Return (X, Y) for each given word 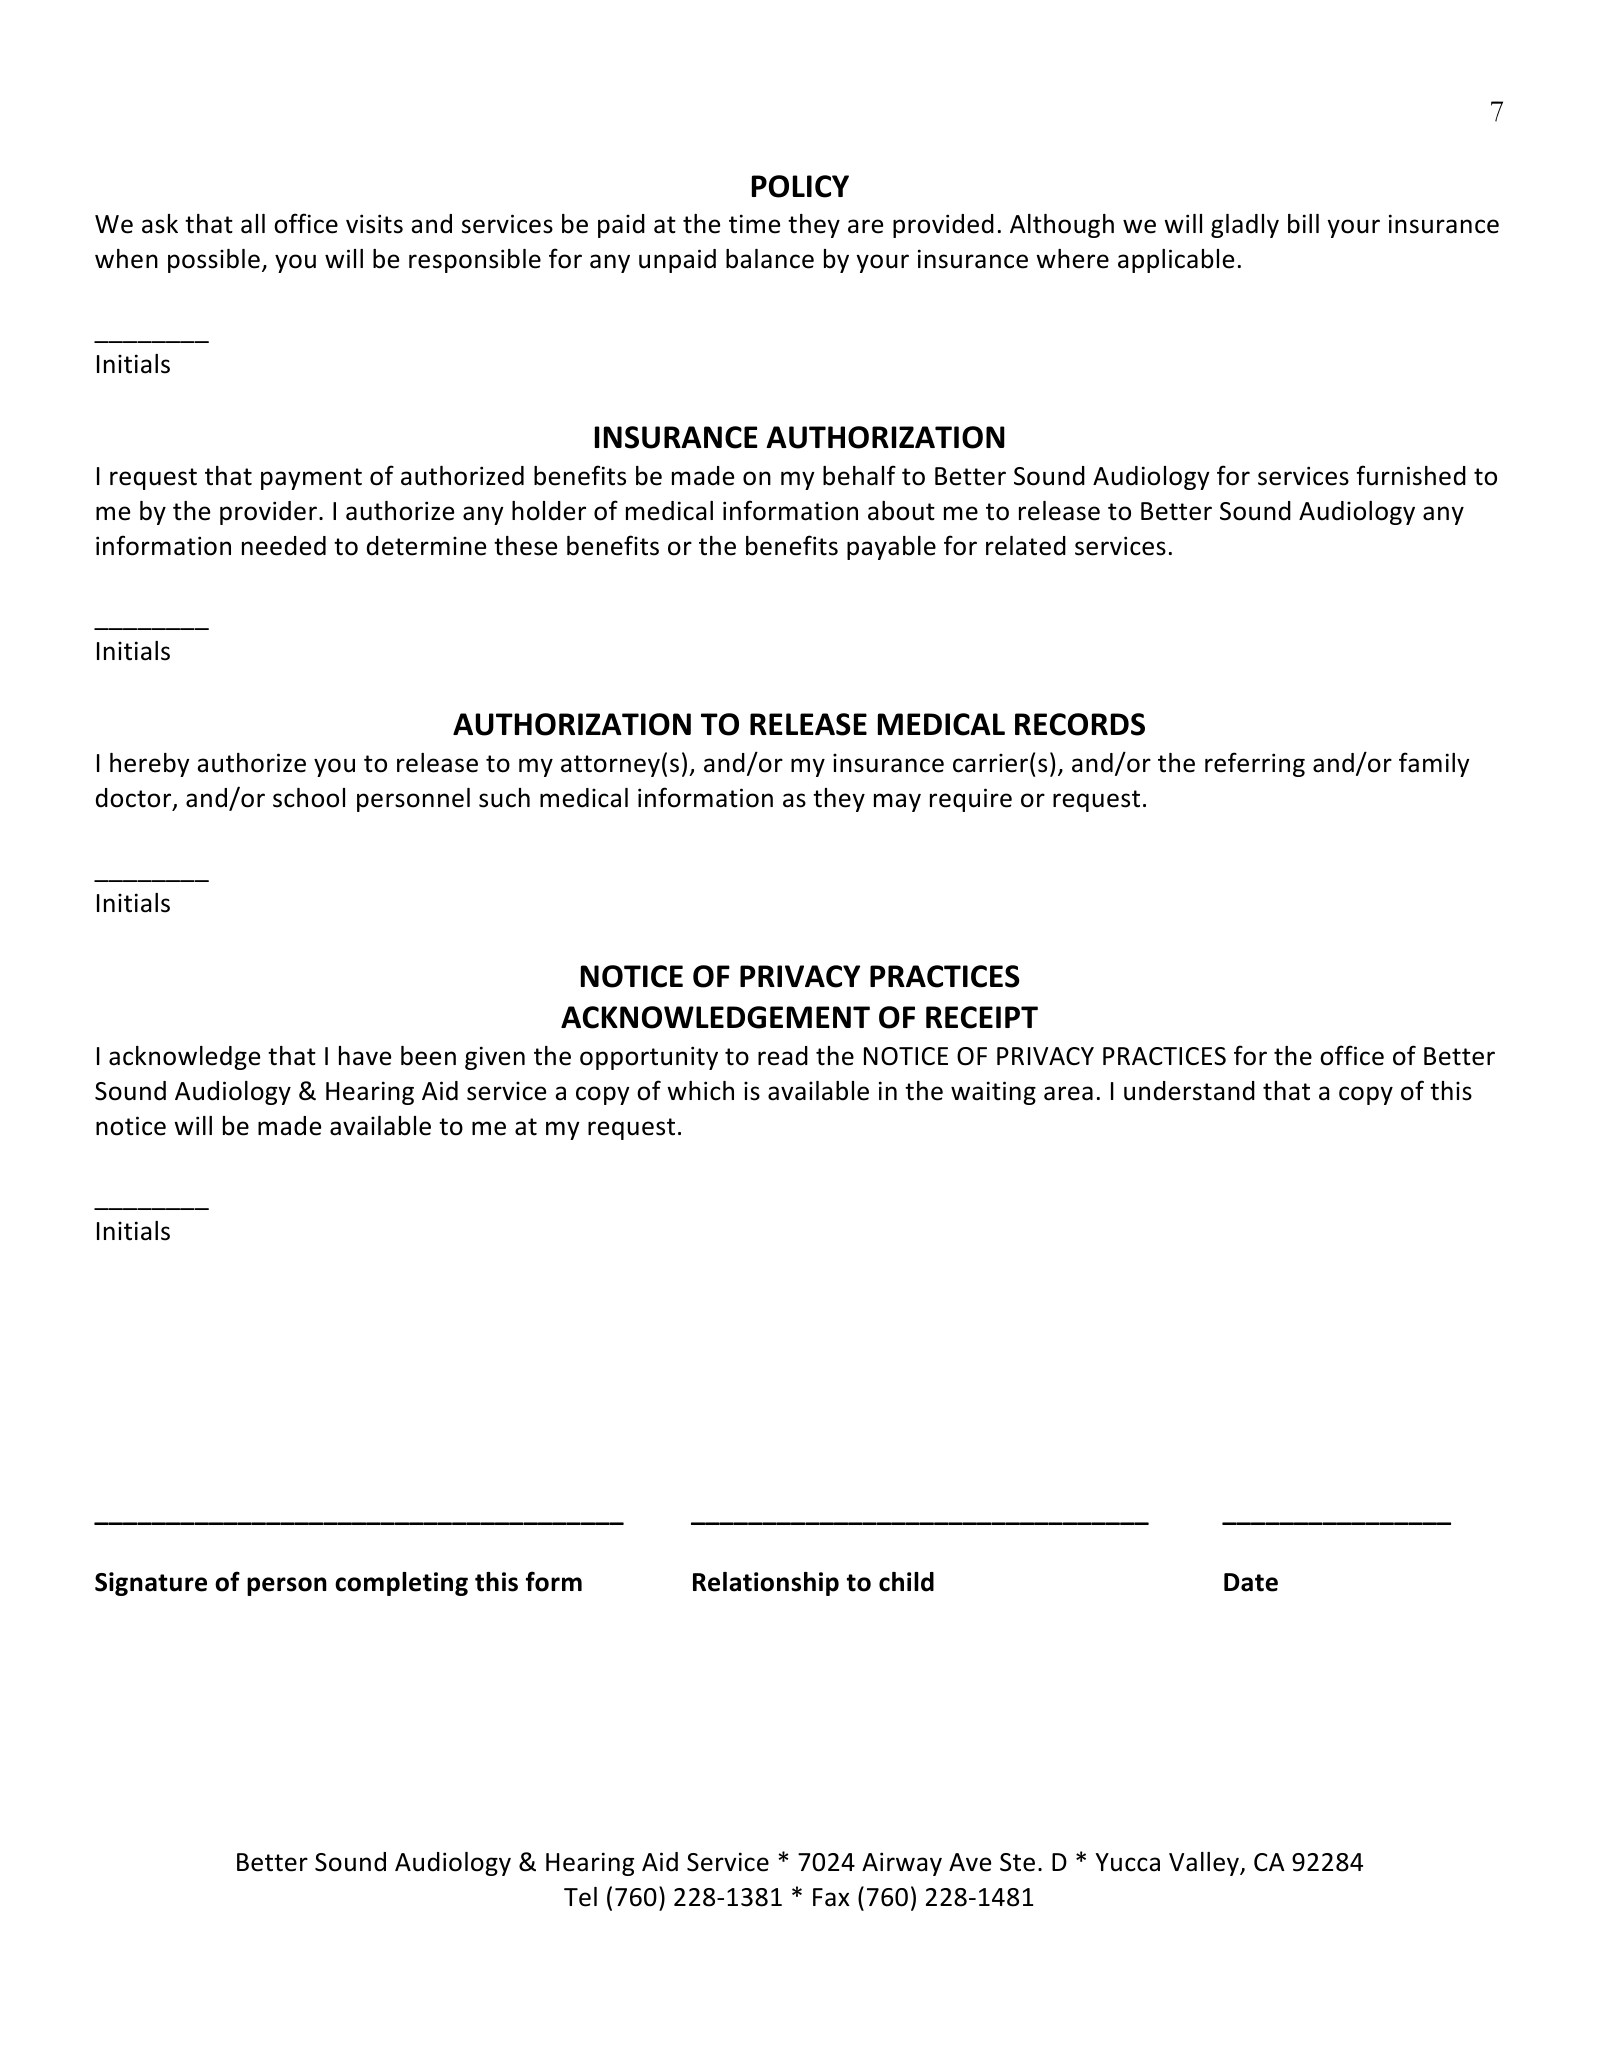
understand (1189, 1091)
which (700, 1091)
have (365, 1056)
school (309, 798)
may (897, 802)
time (754, 224)
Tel (580, 1897)
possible (214, 261)
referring (1255, 764)
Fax (831, 1897)
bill (1303, 224)
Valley (1205, 1864)
